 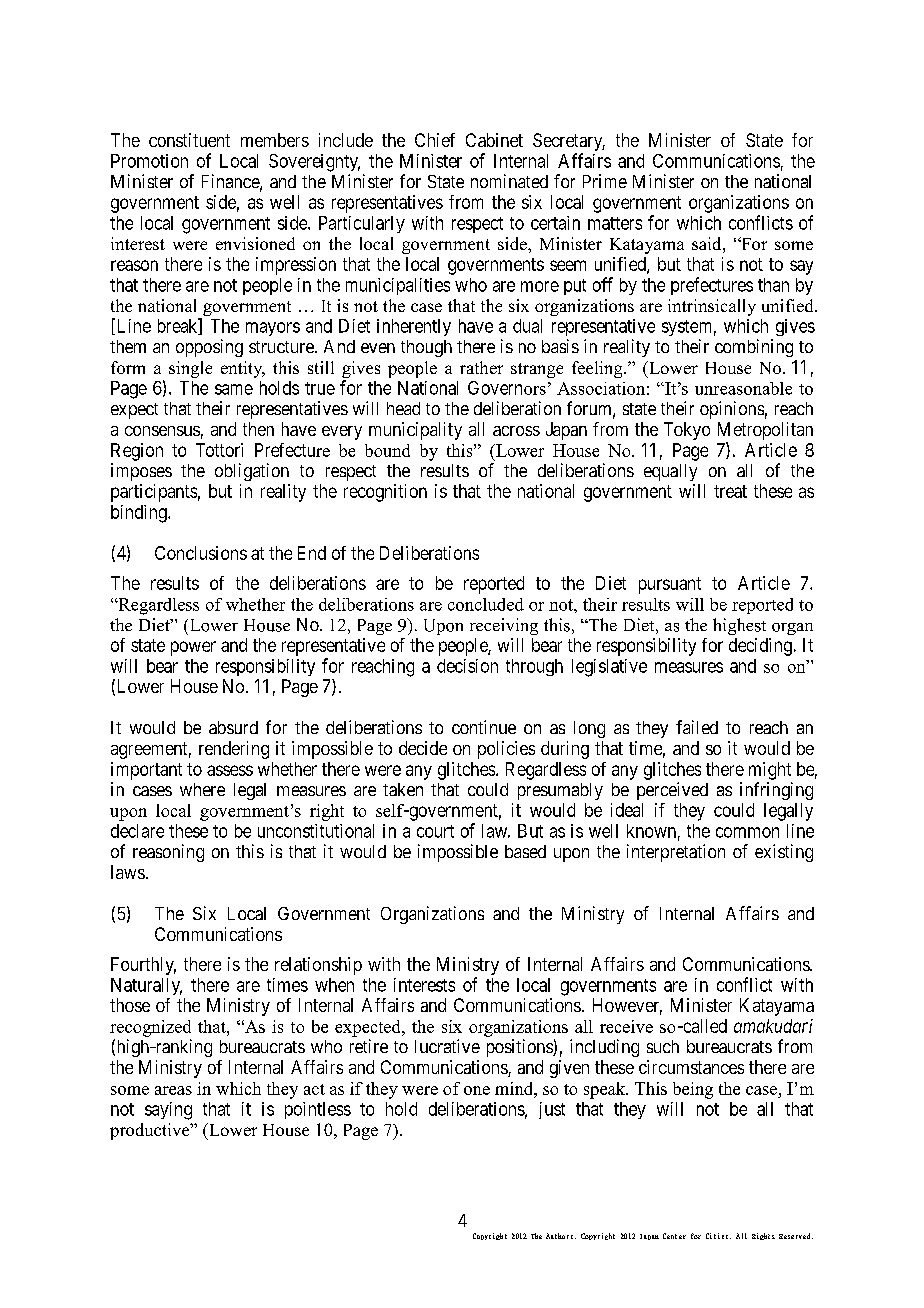 I want to click on Cities, so click(x=717, y=1236).
